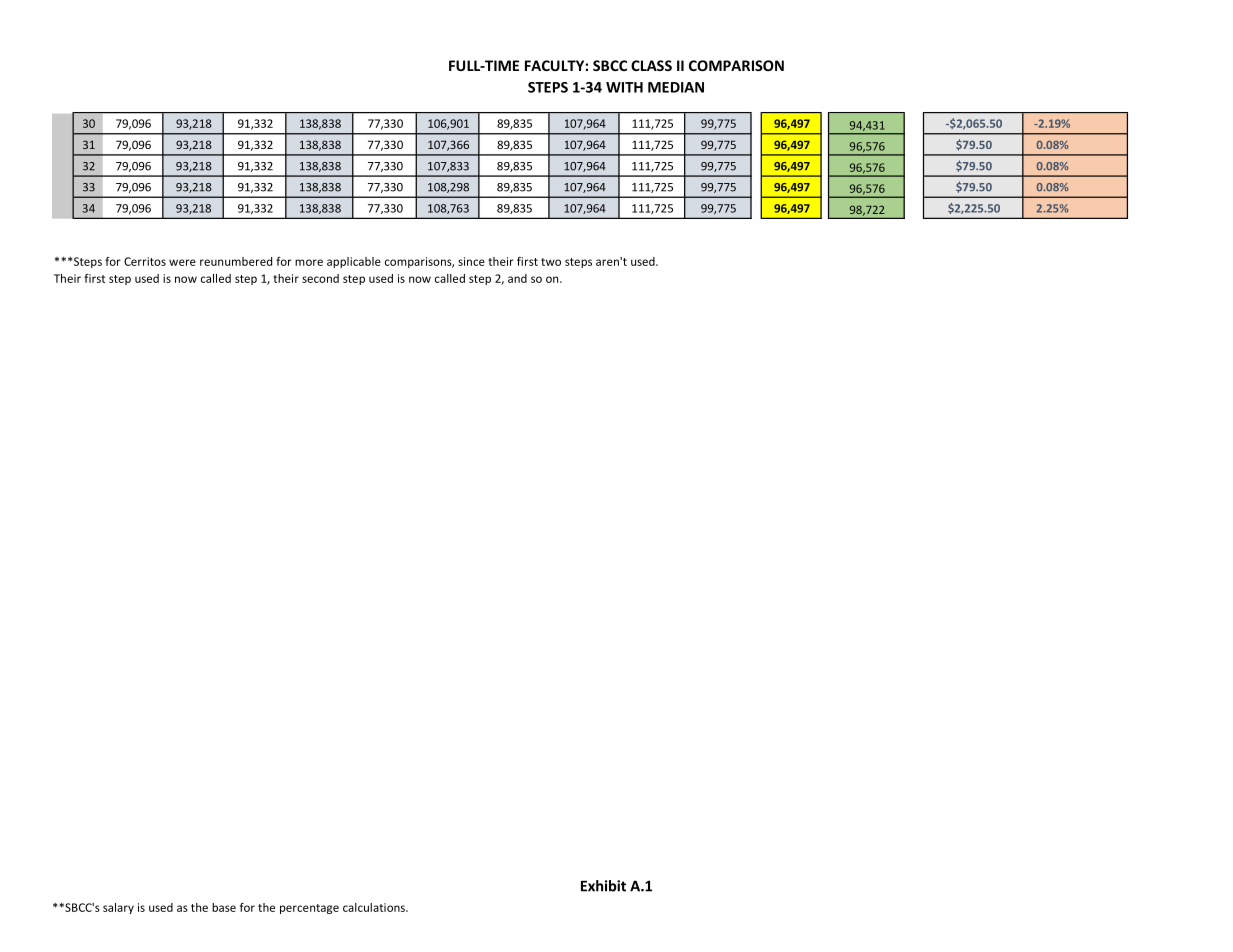 The height and width of the screenshot is (952, 1233). Describe the element at coordinates (320, 278) in the screenshot. I see `second` at that location.
